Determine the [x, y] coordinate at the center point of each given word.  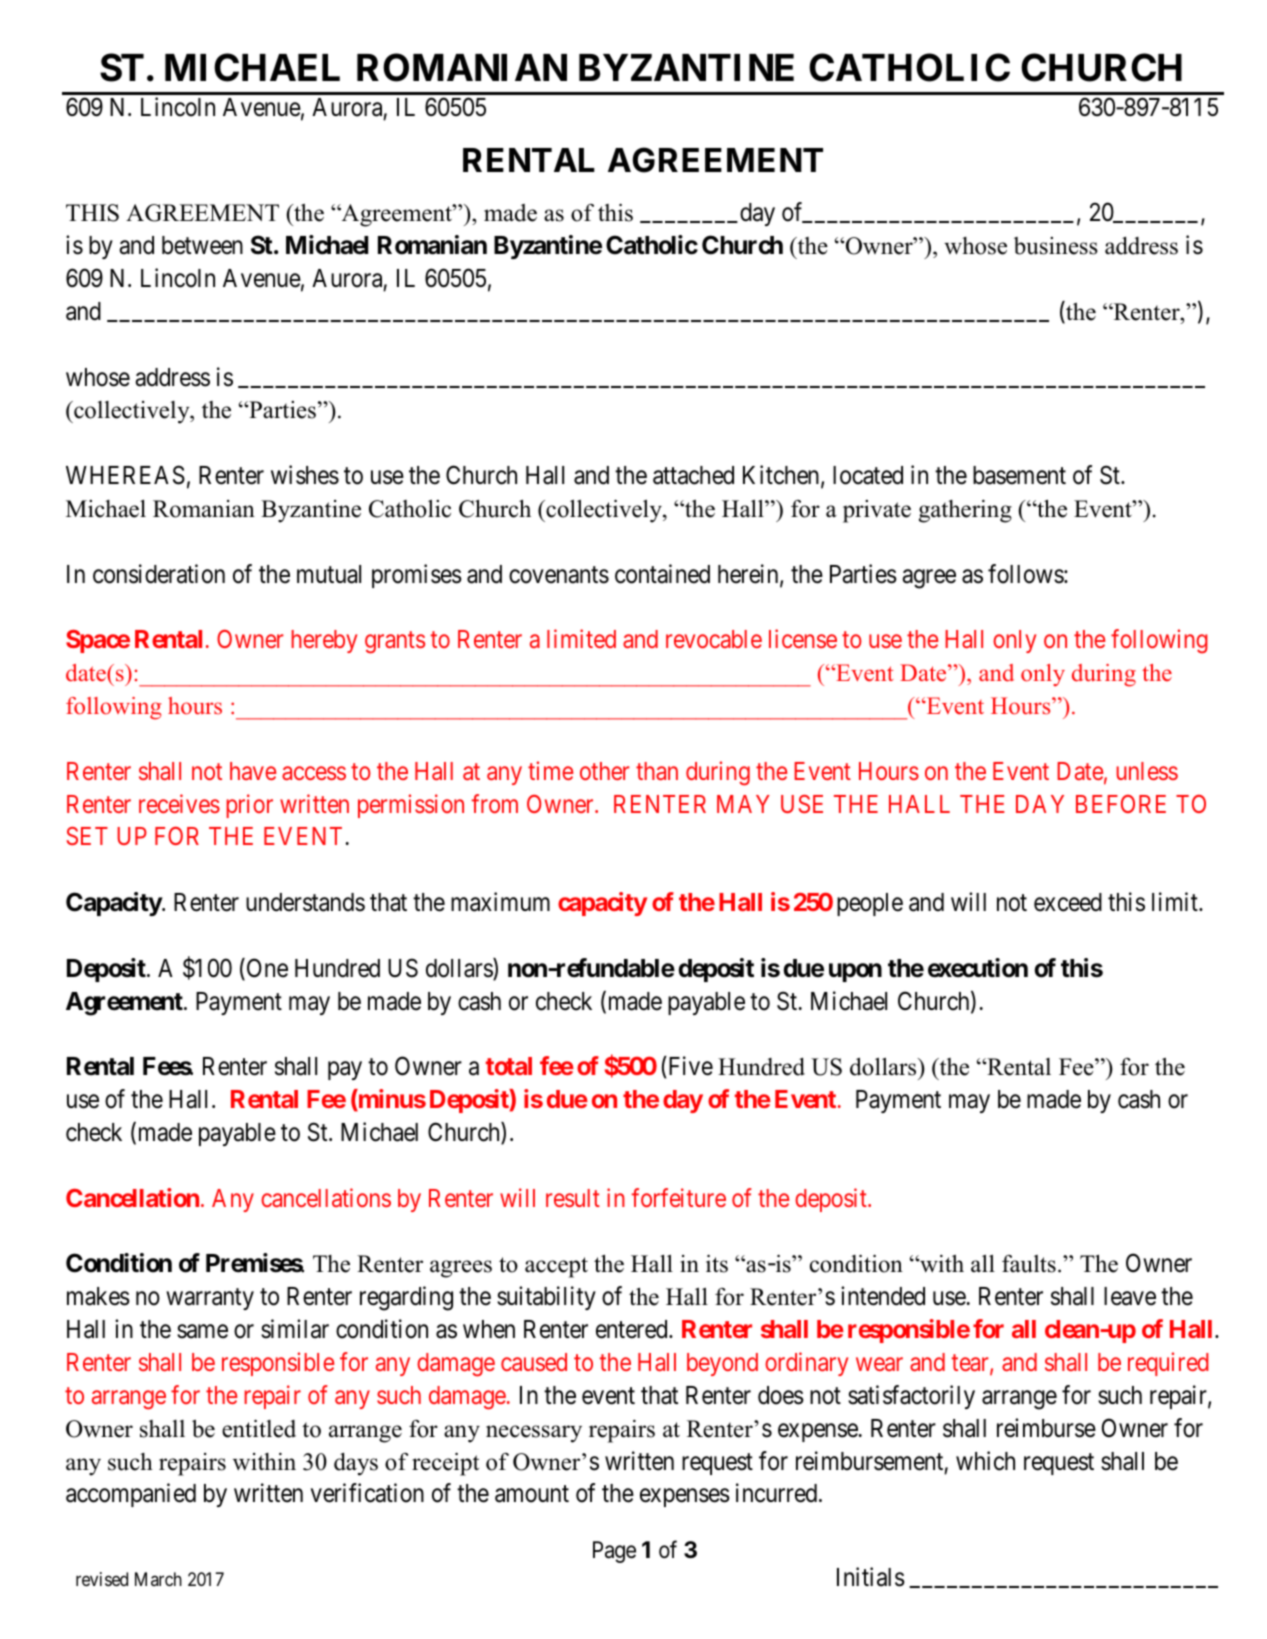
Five [689, 1066]
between [202, 245]
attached [693, 475]
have [253, 771]
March [158, 1579]
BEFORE [1121, 804]
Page [614, 1552]
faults [1029, 1264]
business [1056, 246]
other [605, 771]
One [266, 969]
